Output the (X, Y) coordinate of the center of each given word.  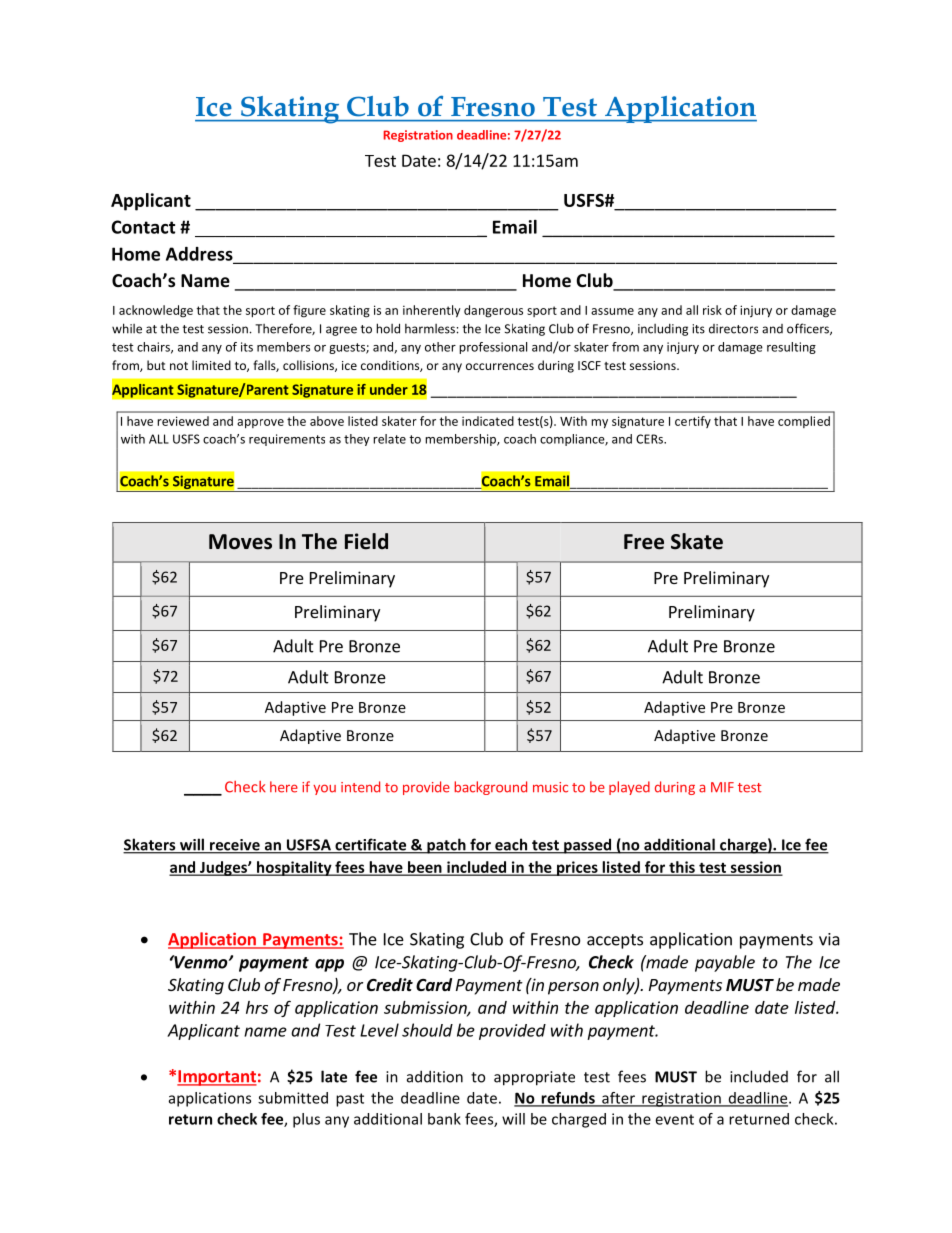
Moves (240, 542)
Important (217, 1078)
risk (712, 310)
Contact (143, 227)
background (490, 788)
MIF (722, 787)
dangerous (493, 311)
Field (366, 541)
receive (235, 846)
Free (644, 542)
